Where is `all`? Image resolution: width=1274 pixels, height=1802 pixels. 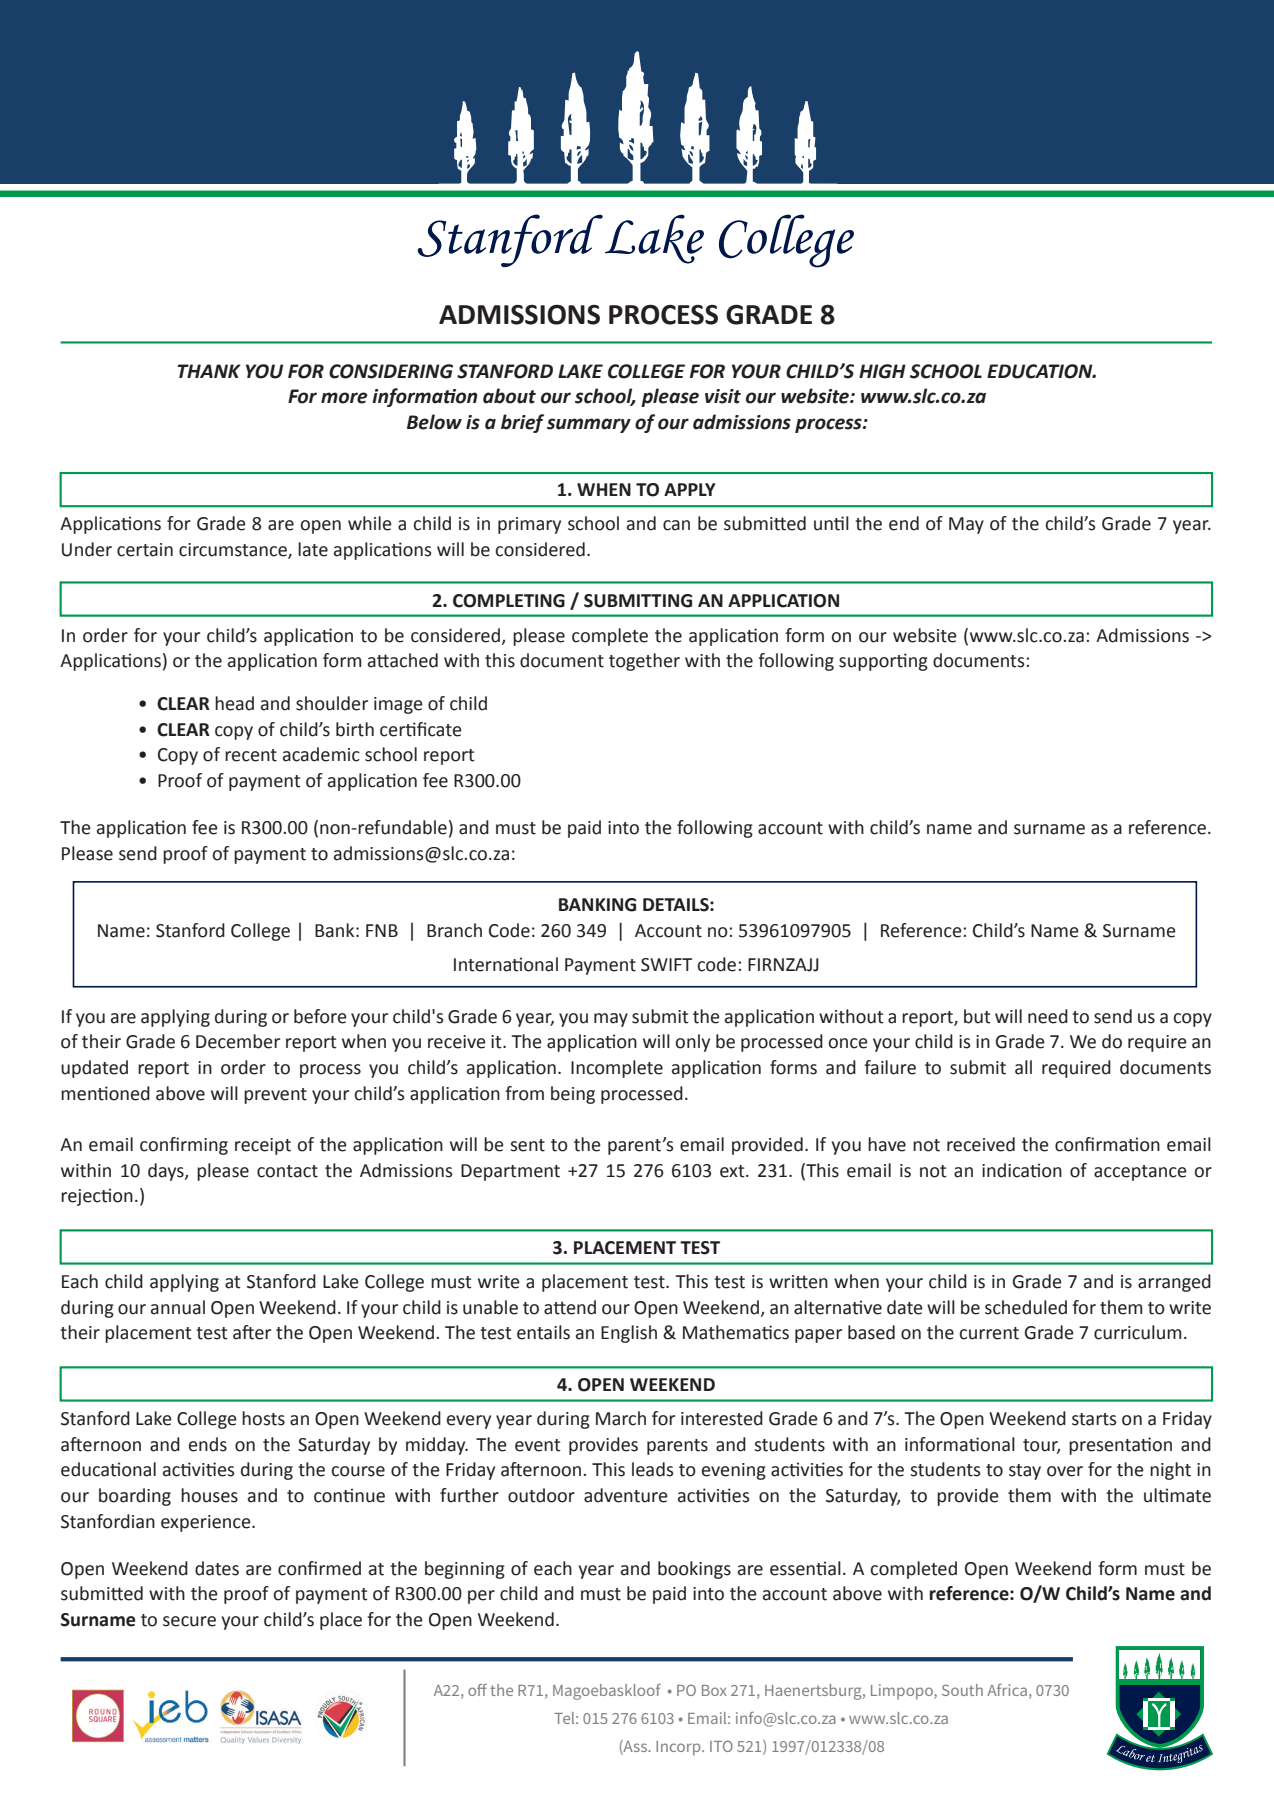 all is located at coordinates (1023, 1067).
